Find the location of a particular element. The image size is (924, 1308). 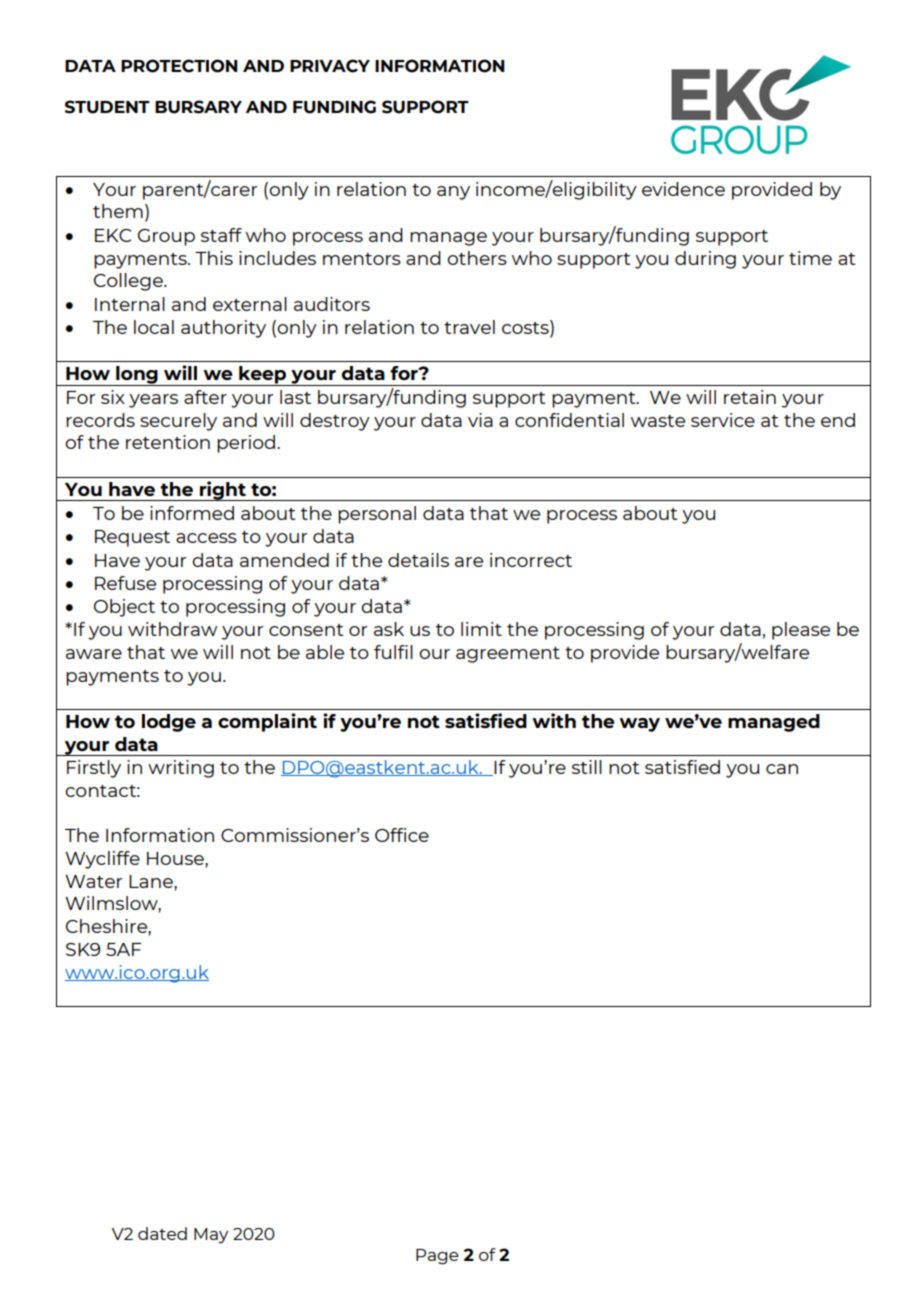

House is located at coordinates (176, 858).
